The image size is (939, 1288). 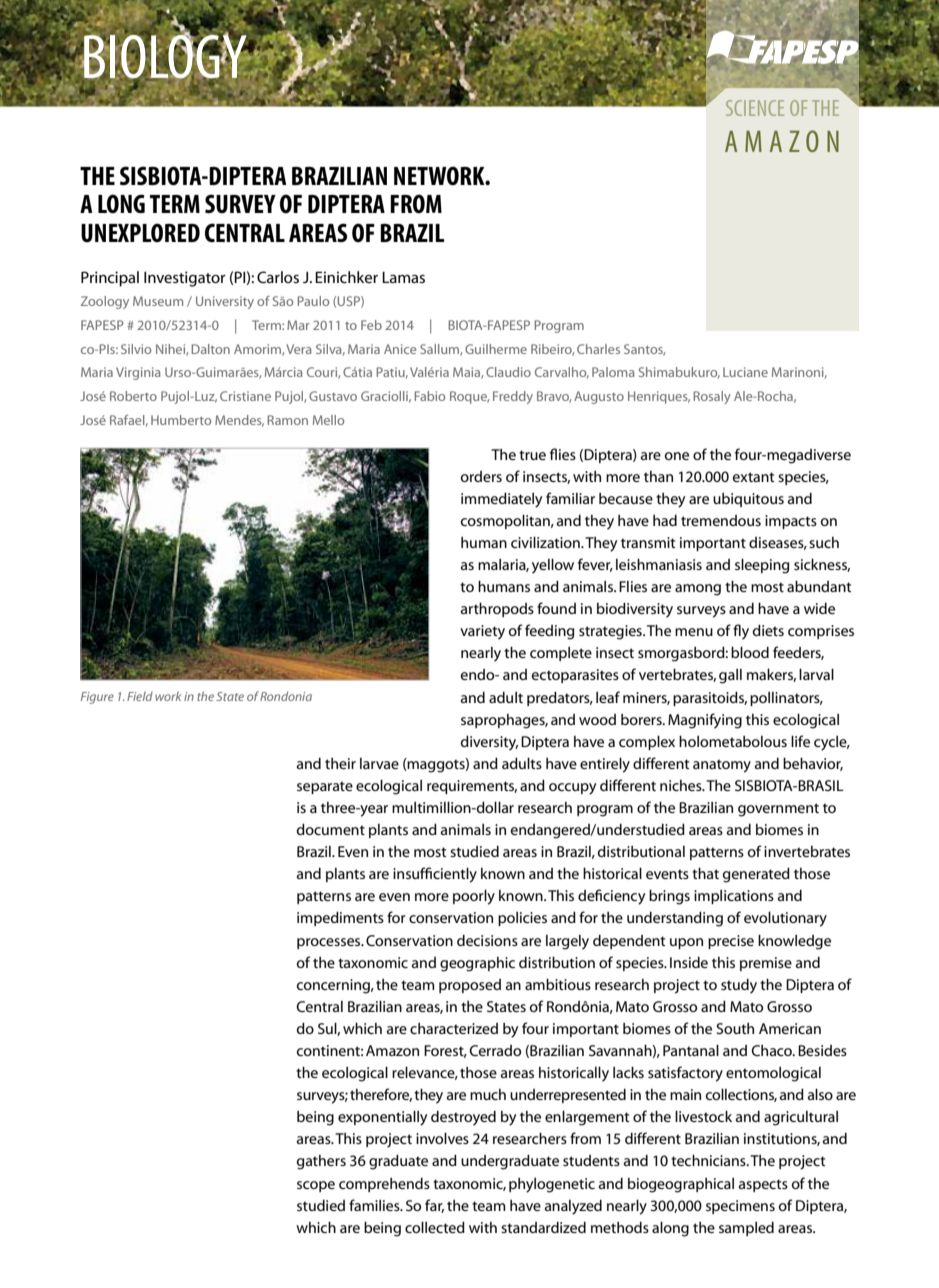 What do you see at coordinates (140, 696) in the screenshot?
I see `Field` at bounding box center [140, 696].
